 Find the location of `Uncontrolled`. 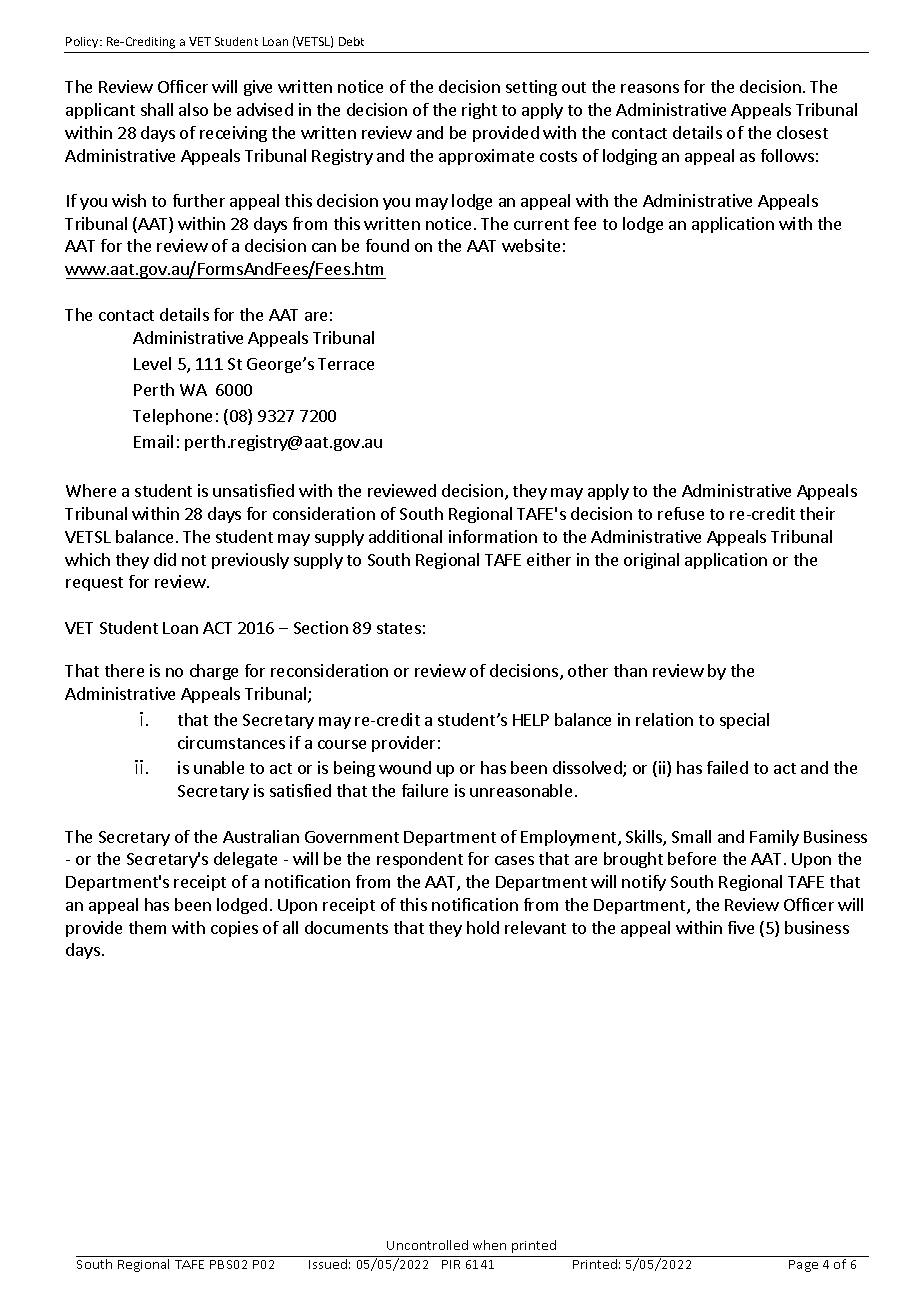

Uncontrolled is located at coordinates (427, 1245).
